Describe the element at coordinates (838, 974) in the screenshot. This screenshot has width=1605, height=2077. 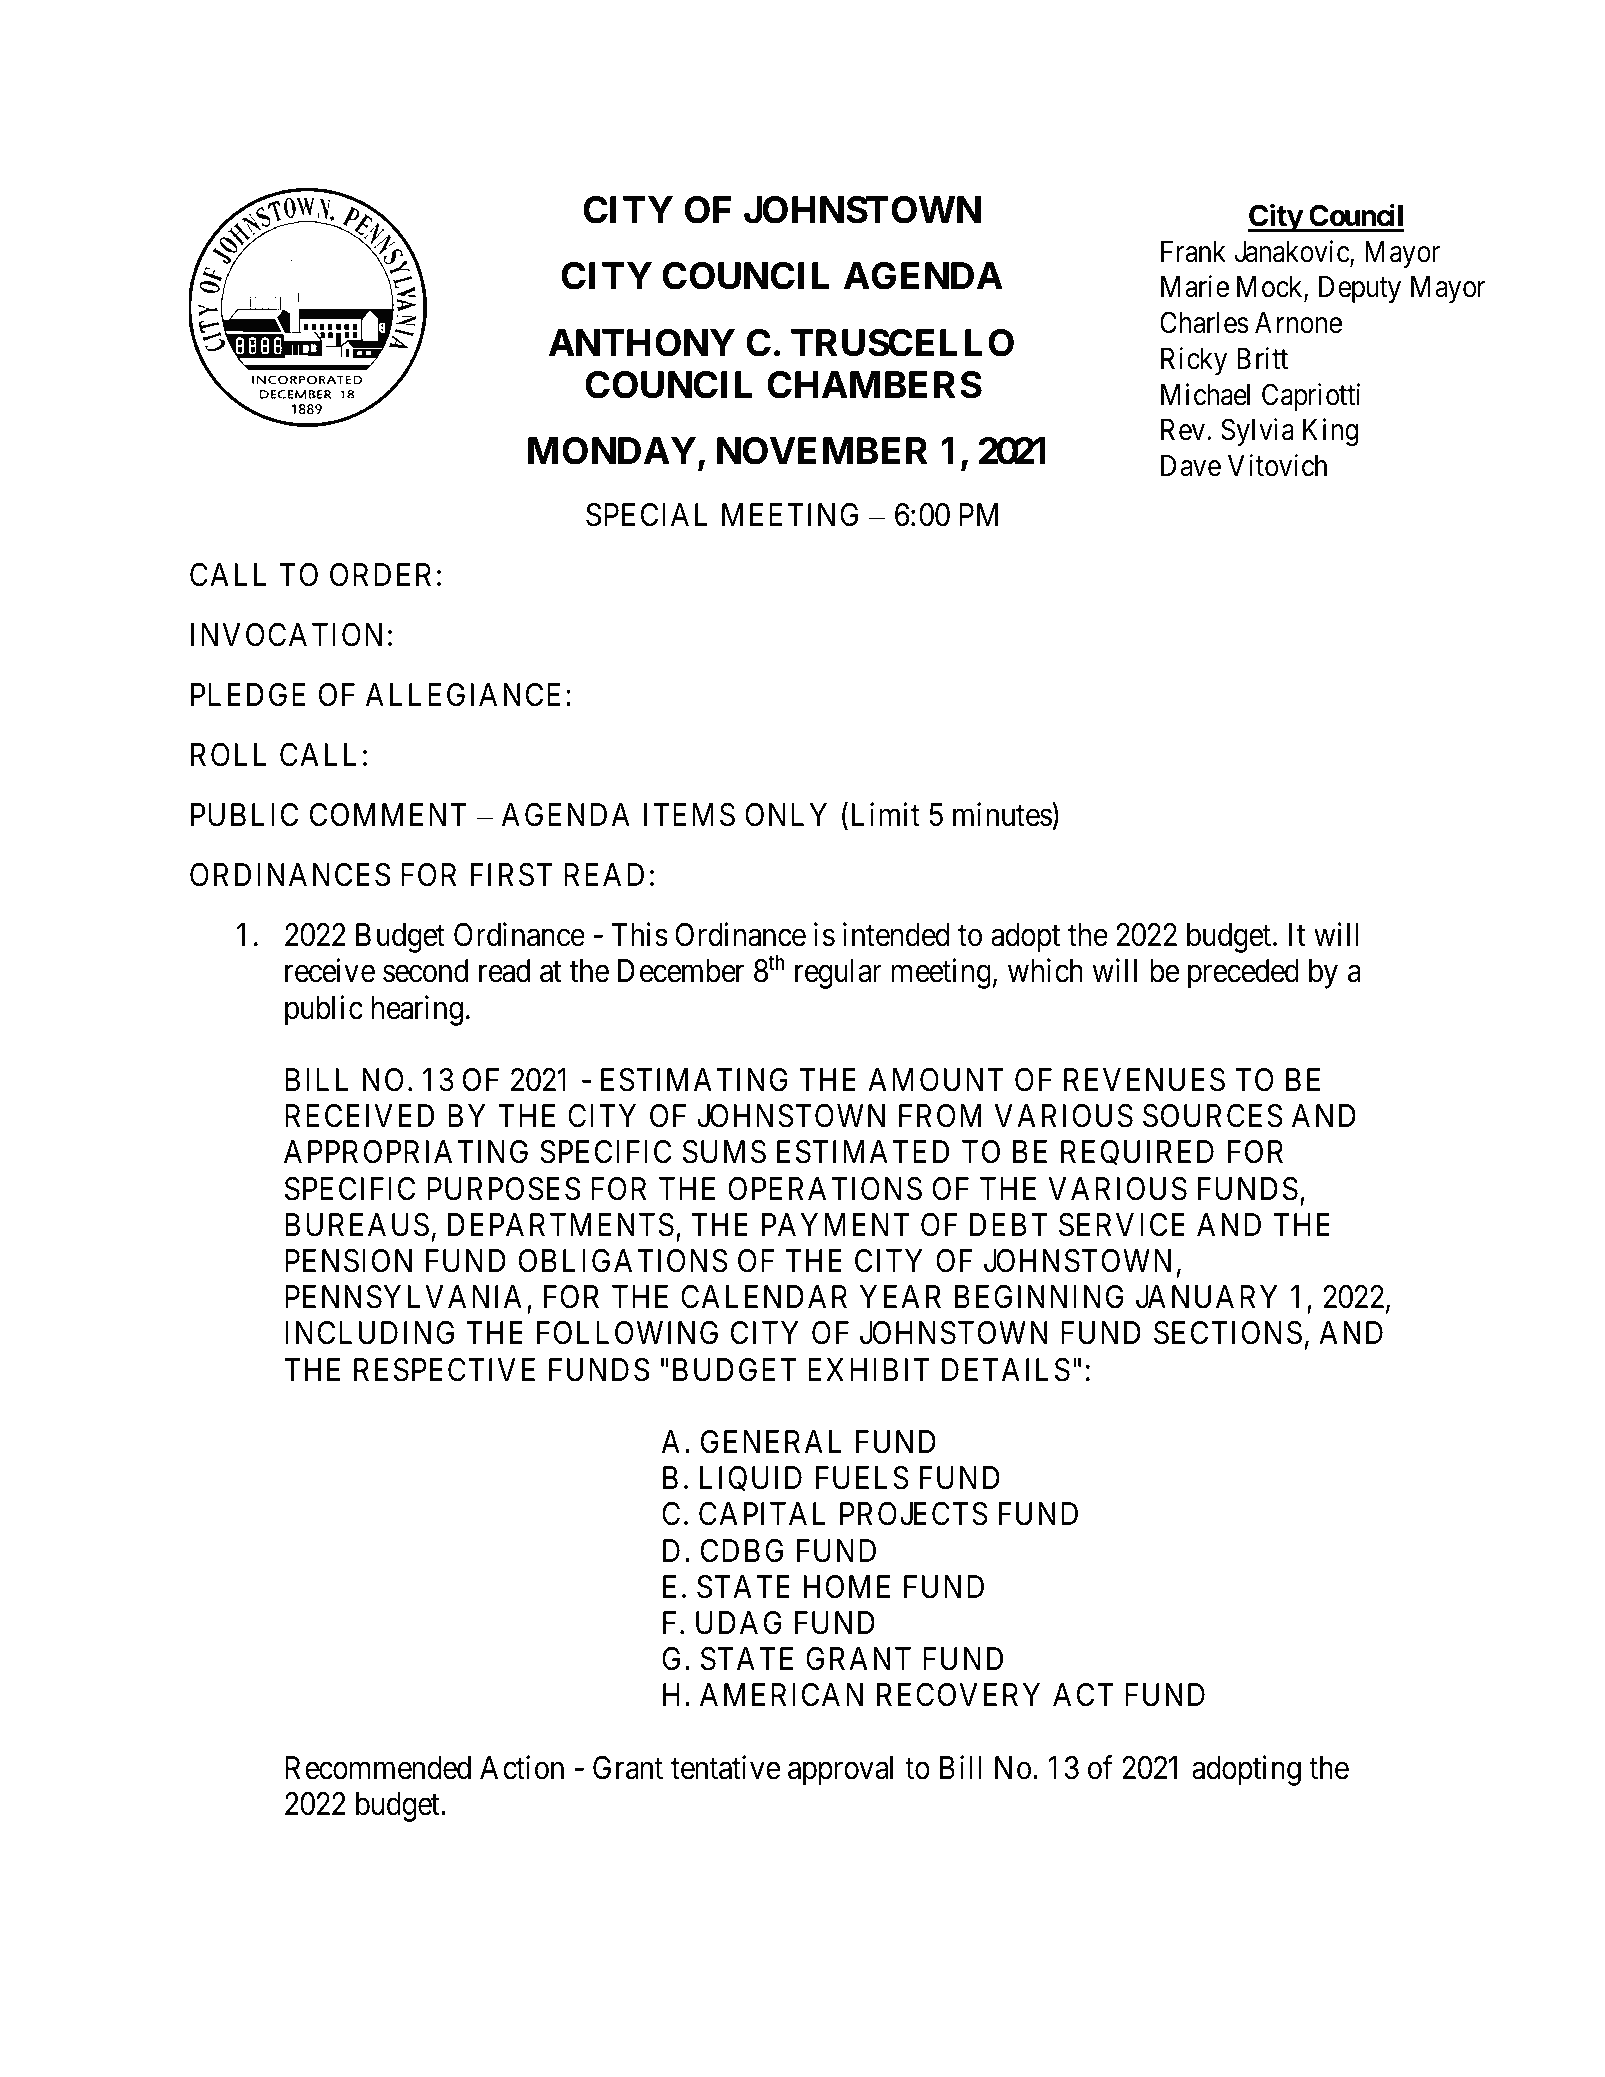
I see `regular` at that location.
